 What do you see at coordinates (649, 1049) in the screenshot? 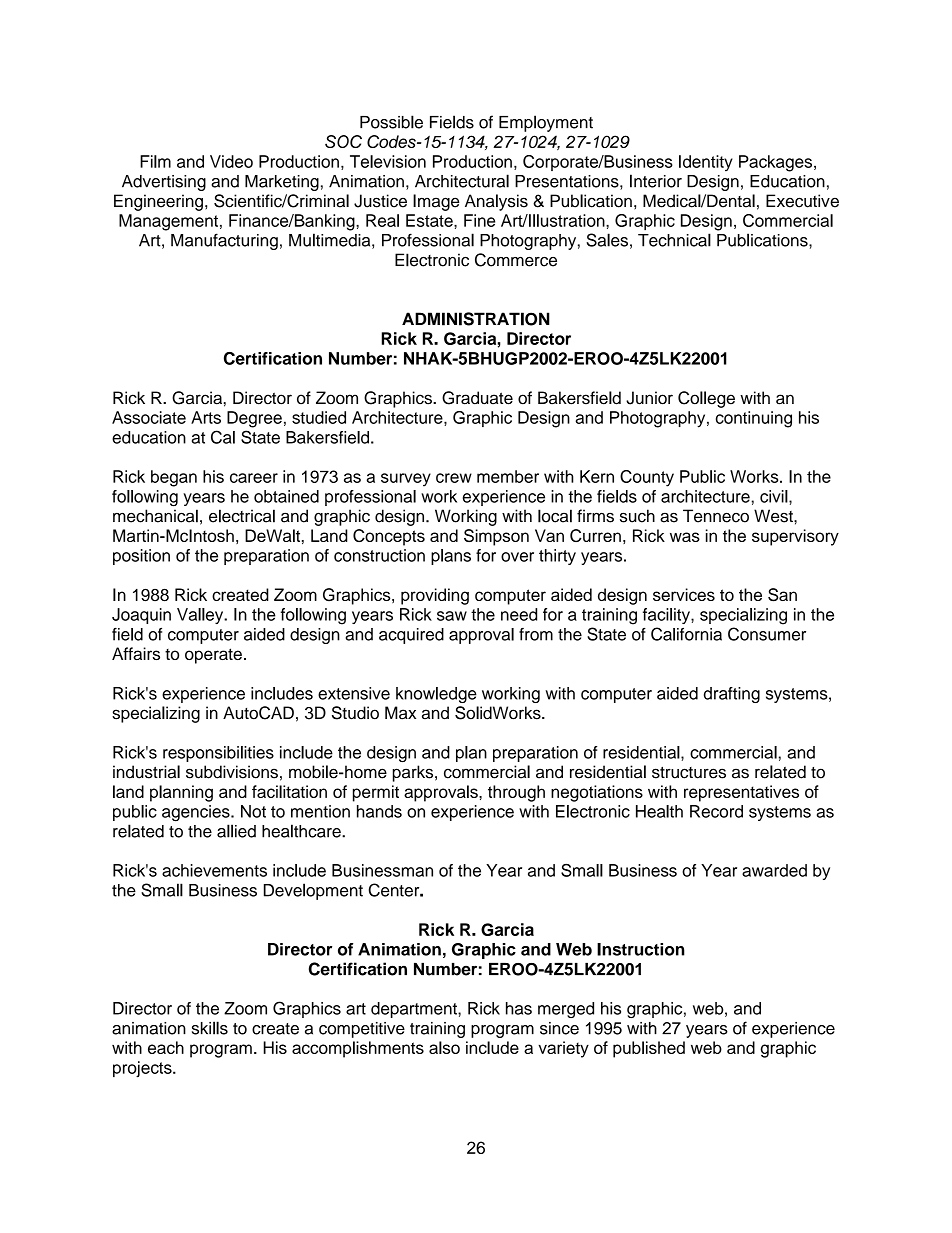
I see `published` at bounding box center [649, 1049].
